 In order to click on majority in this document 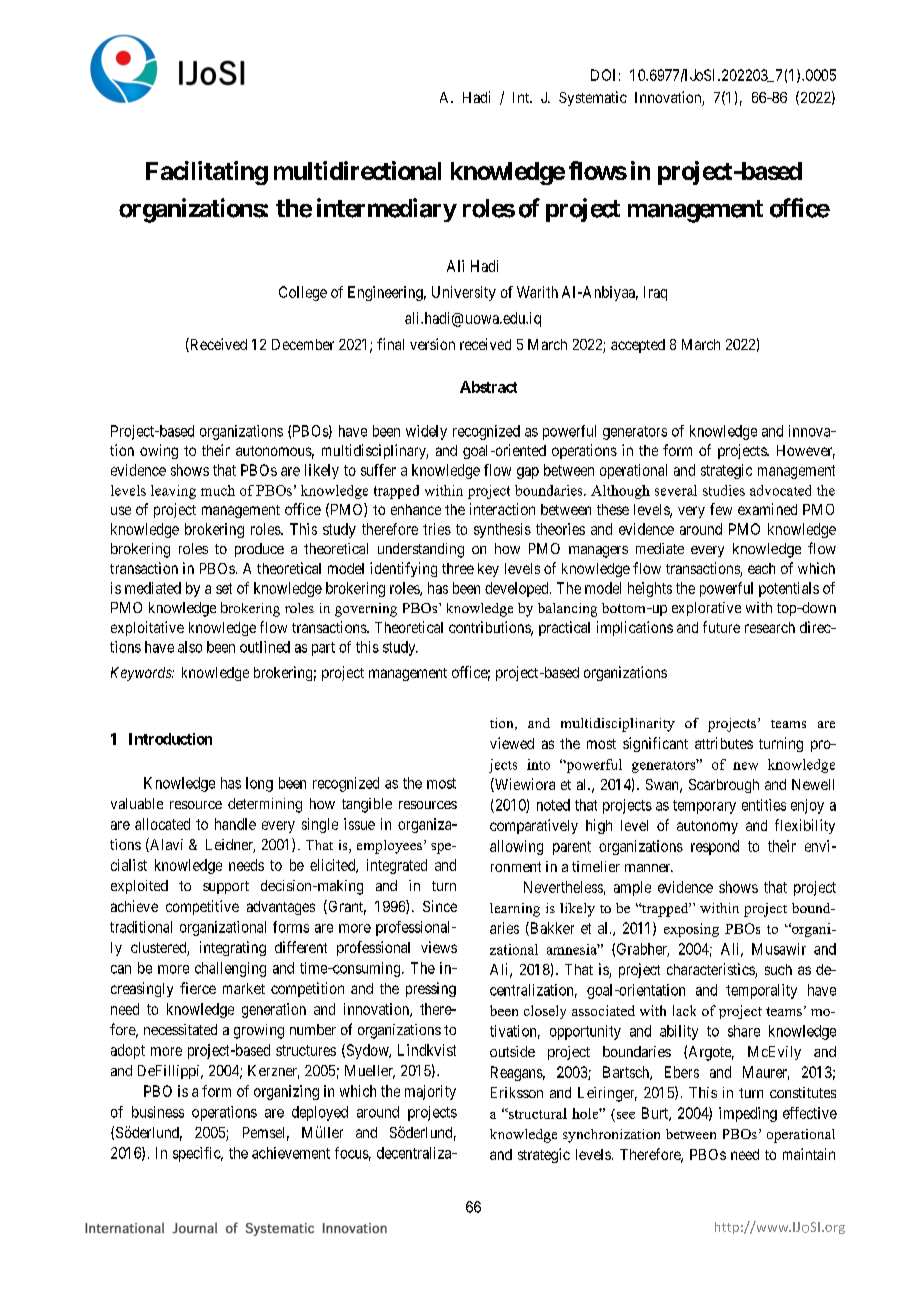, I will do `click(430, 1092)`.
